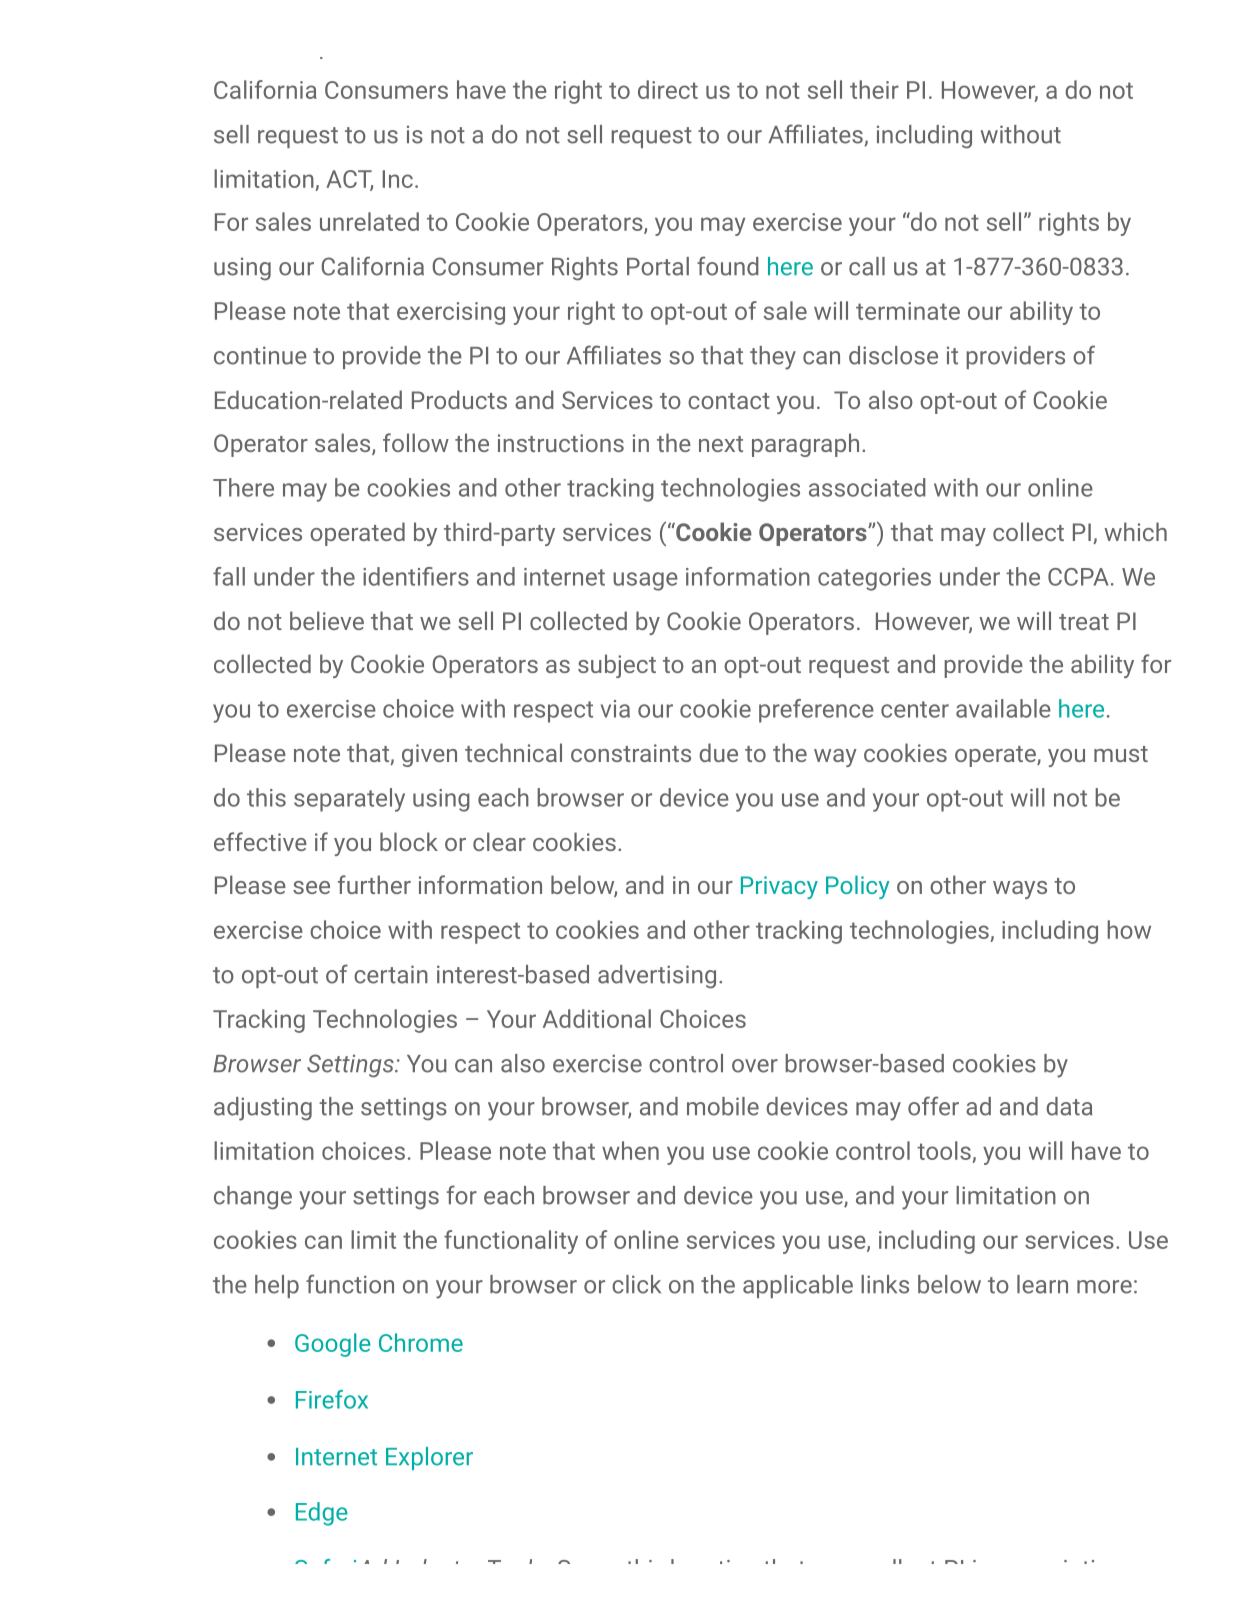 This screenshot has height=1620, width=1251. I want to click on when, so click(630, 1150).
